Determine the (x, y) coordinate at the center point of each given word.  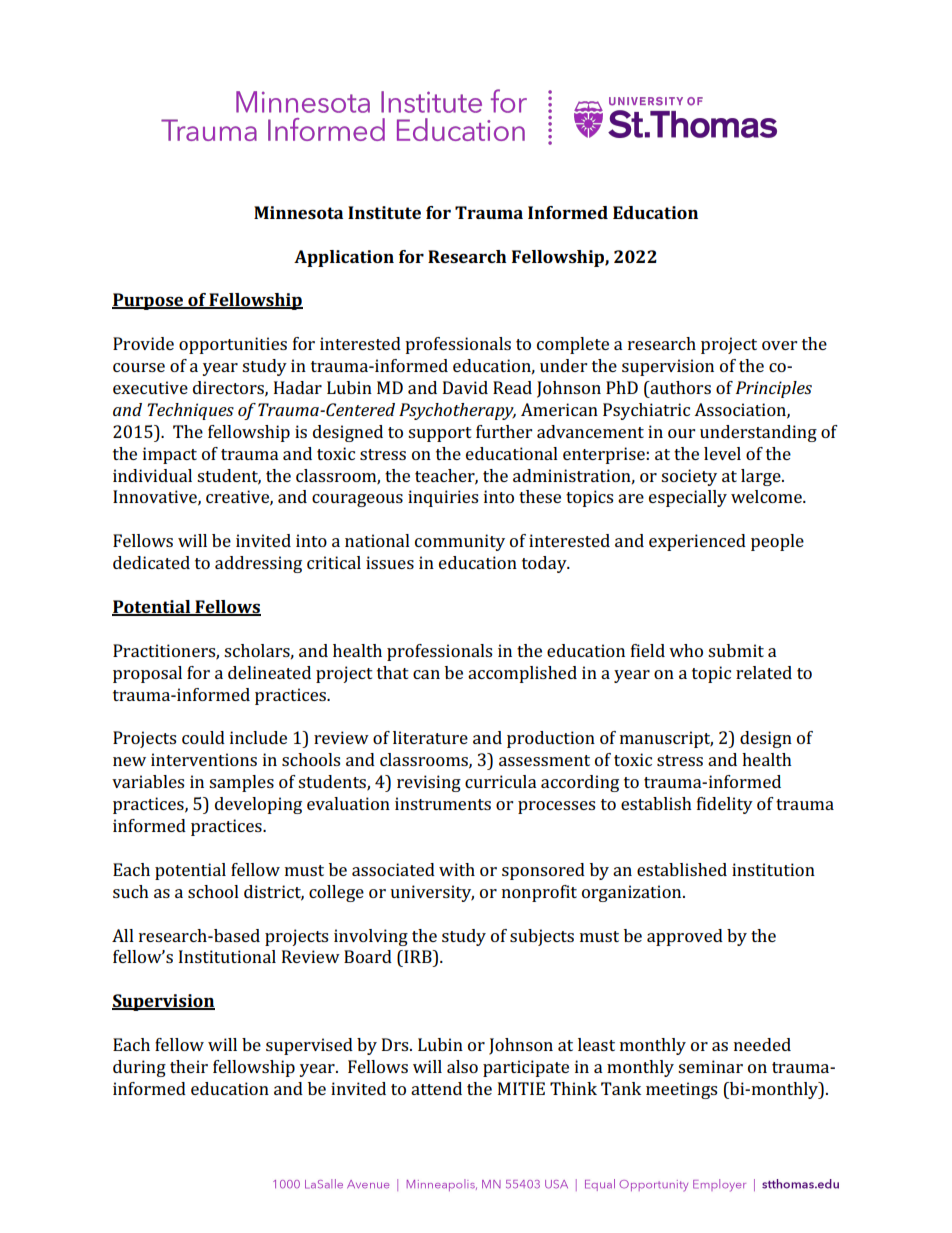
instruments (443, 803)
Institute (384, 212)
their (189, 1066)
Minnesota (298, 212)
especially (688, 498)
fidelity (725, 805)
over (779, 345)
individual (152, 475)
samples (241, 783)
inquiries (443, 498)
